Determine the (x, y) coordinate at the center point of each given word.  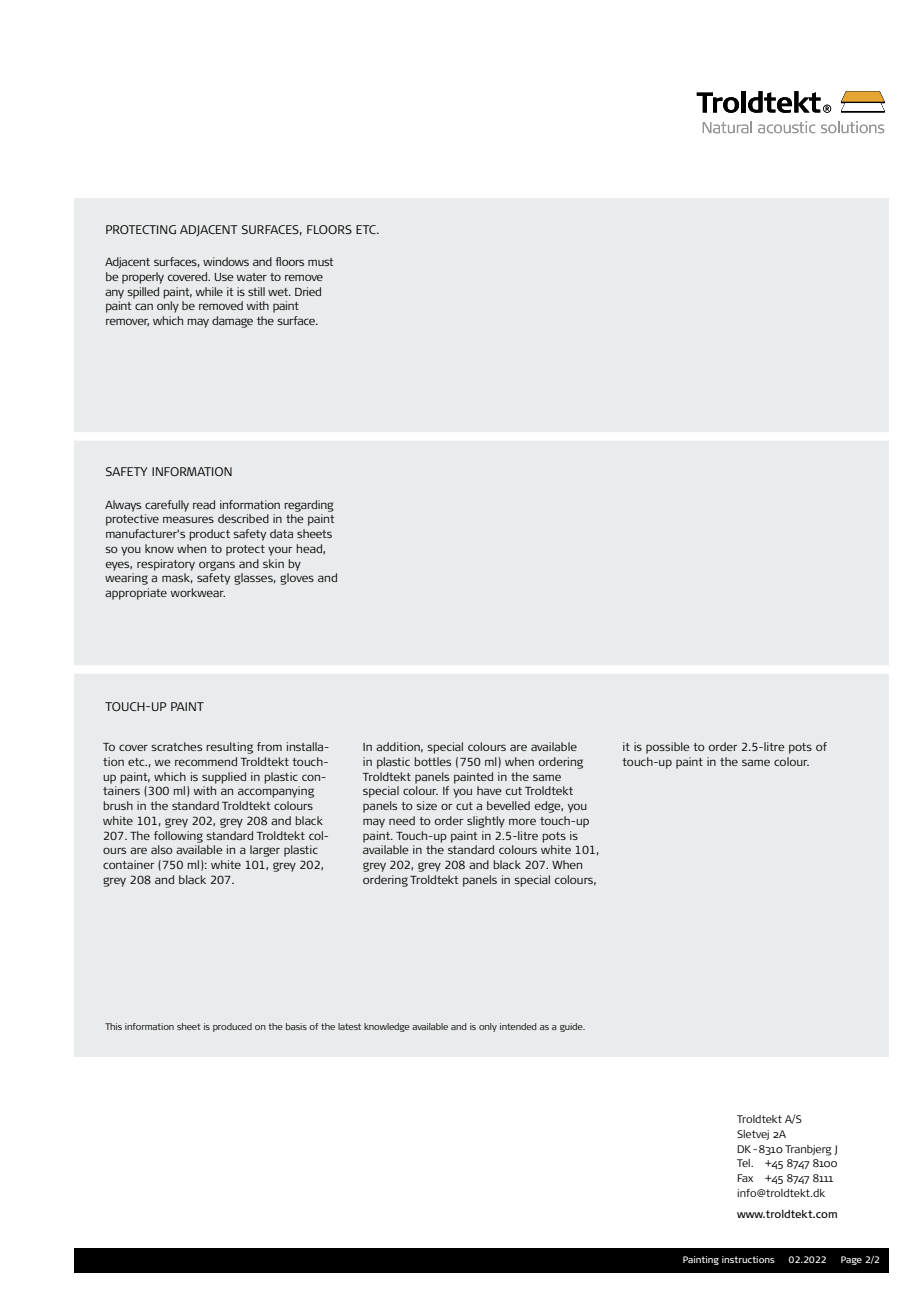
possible (668, 748)
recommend (206, 761)
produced (232, 1027)
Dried (308, 291)
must (320, 262)
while (209, 291)
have (489, 790)
